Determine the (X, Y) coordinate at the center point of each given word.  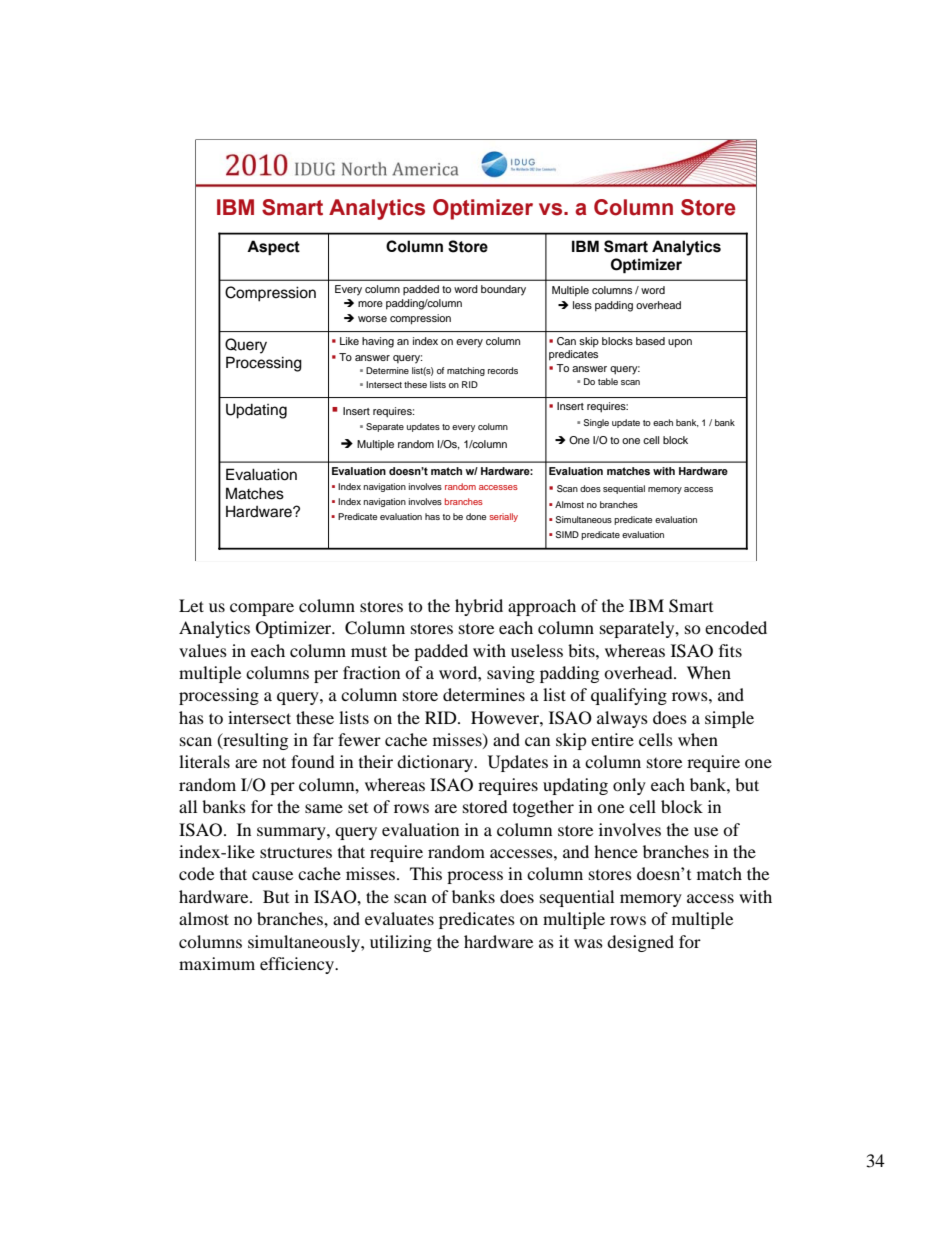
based (650, 341)
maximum (217, 963)
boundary (503, 290)
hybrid (479, 607)
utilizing (401, 943)
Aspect (273, 248)
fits (730, 650)
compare (262, 609)
